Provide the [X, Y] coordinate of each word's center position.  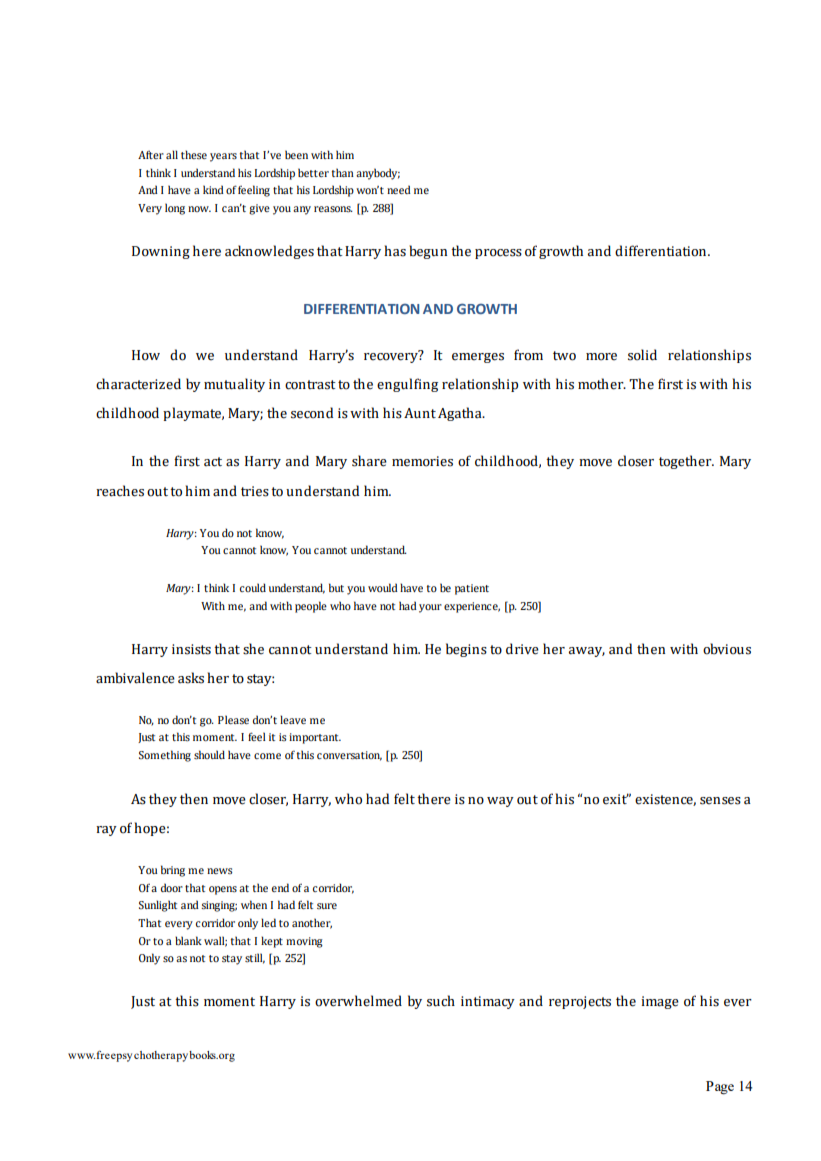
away [587, 652]
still [255, 958]
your [430, 608]
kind [213, 189]
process [498, 254]
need [399, 189]
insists [191, 649]
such [441, 1001]
